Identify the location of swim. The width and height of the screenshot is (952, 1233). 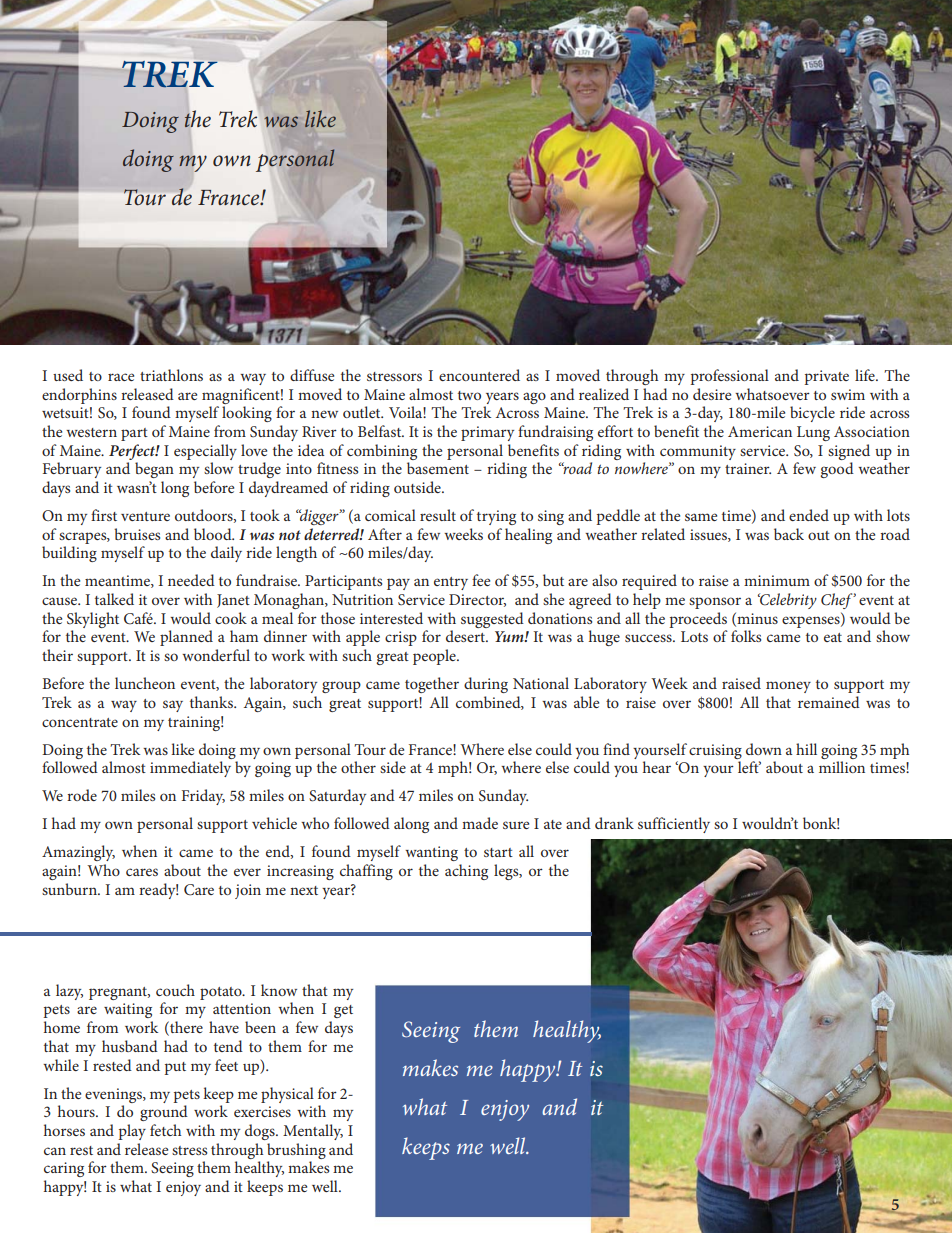
(848, 394).
